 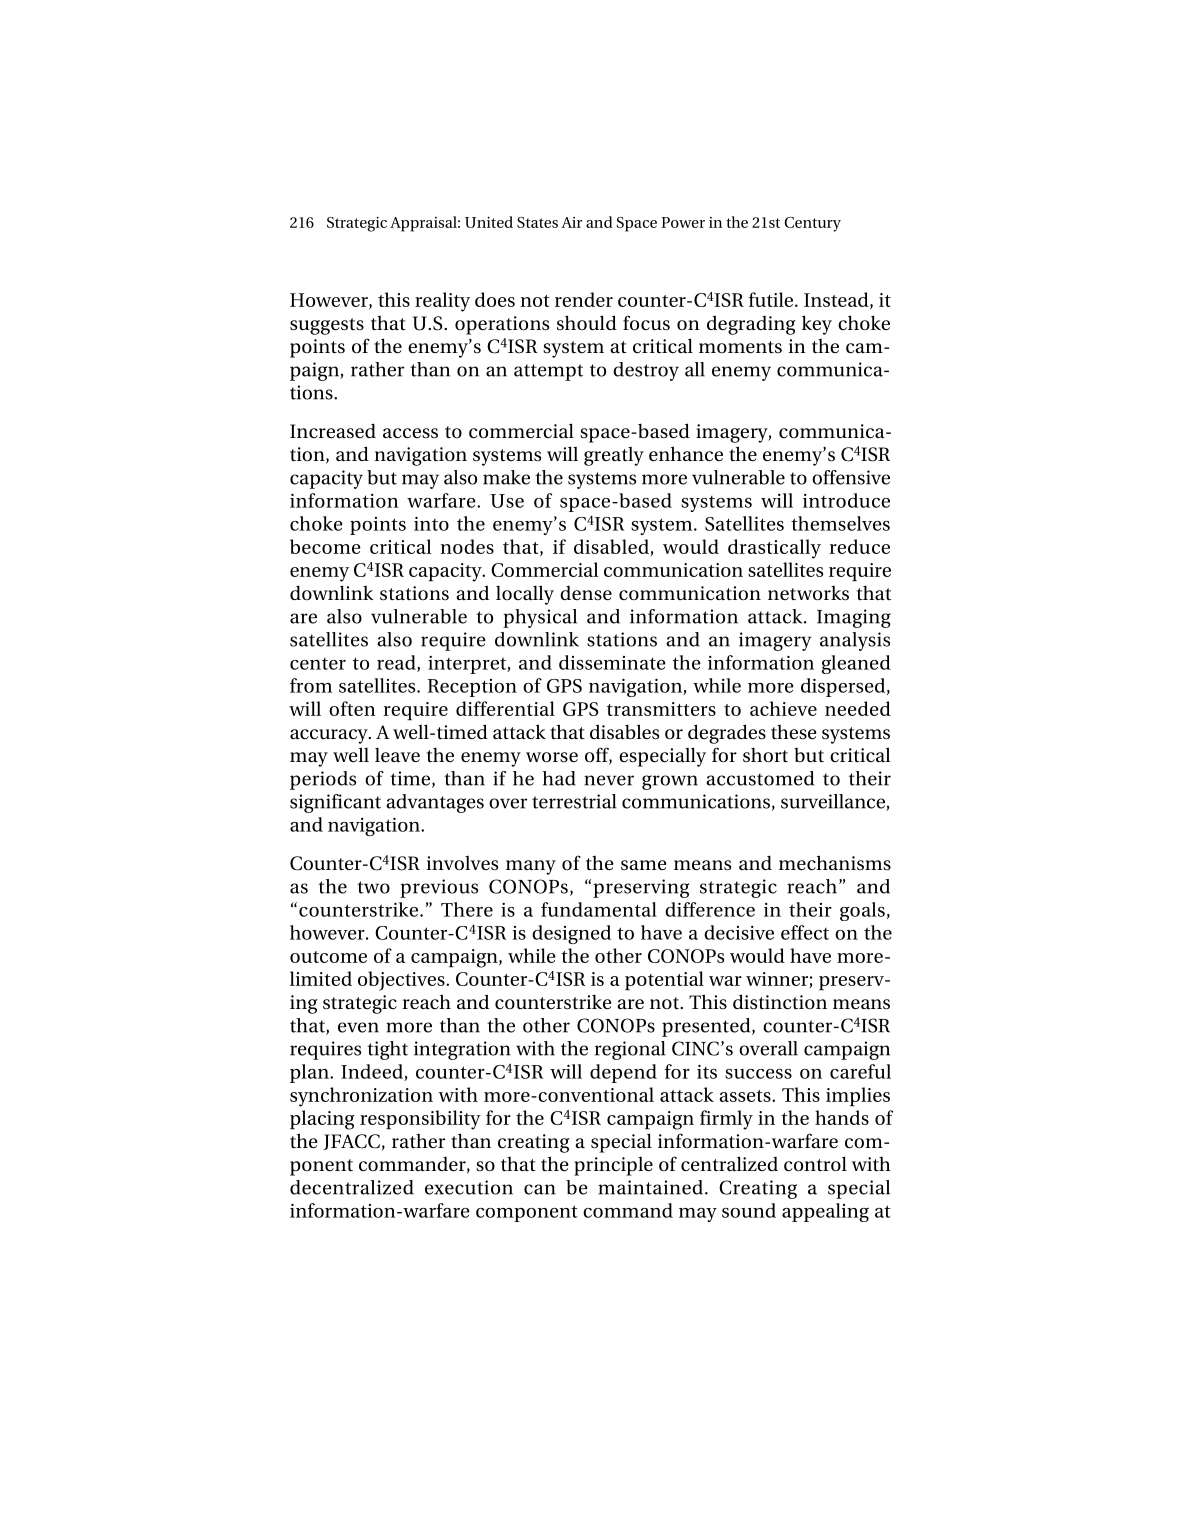 I want to click on Air, so click(x=571, y=222).
